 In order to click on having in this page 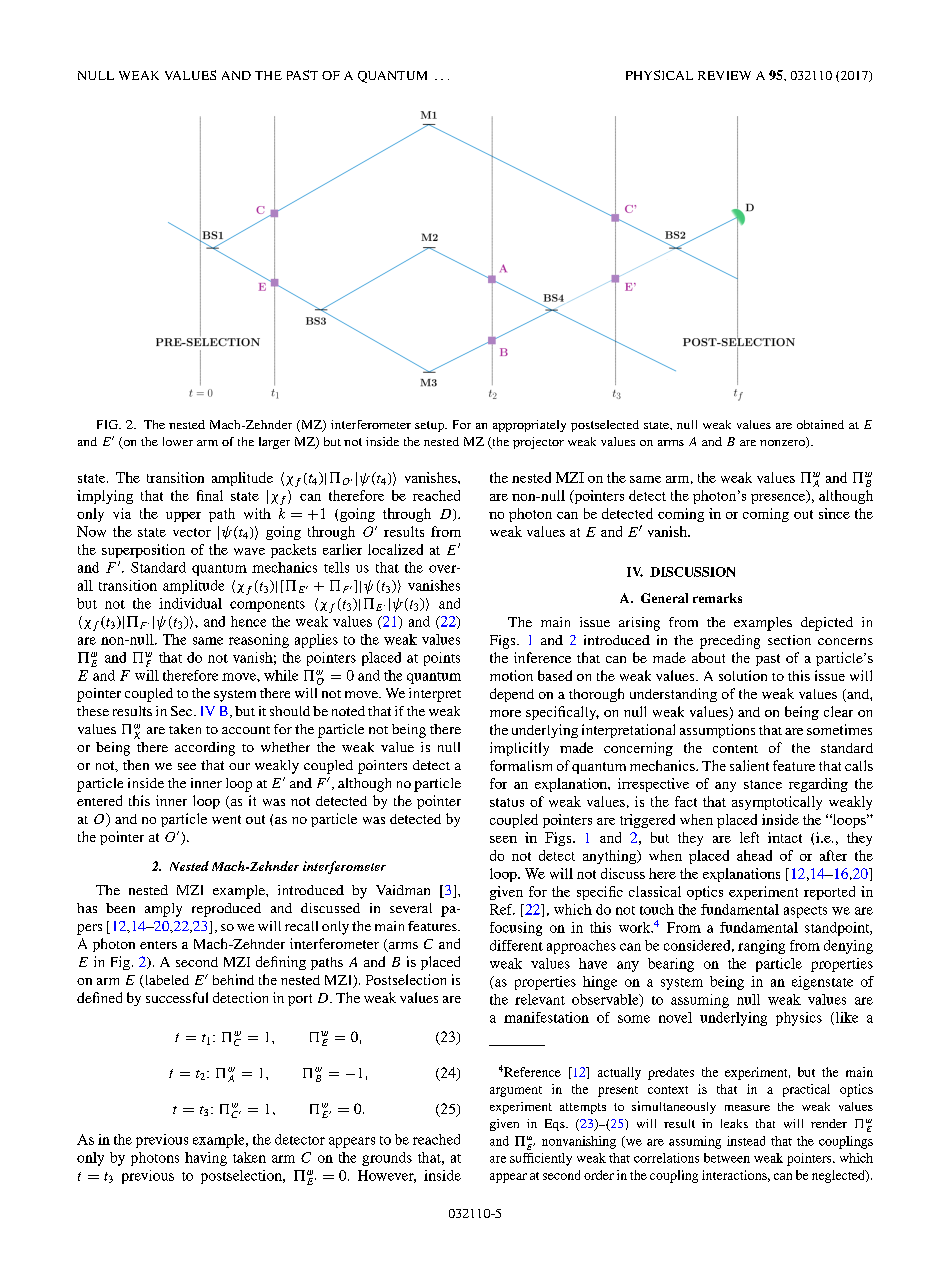, I will do `click(206, 1159)`.
